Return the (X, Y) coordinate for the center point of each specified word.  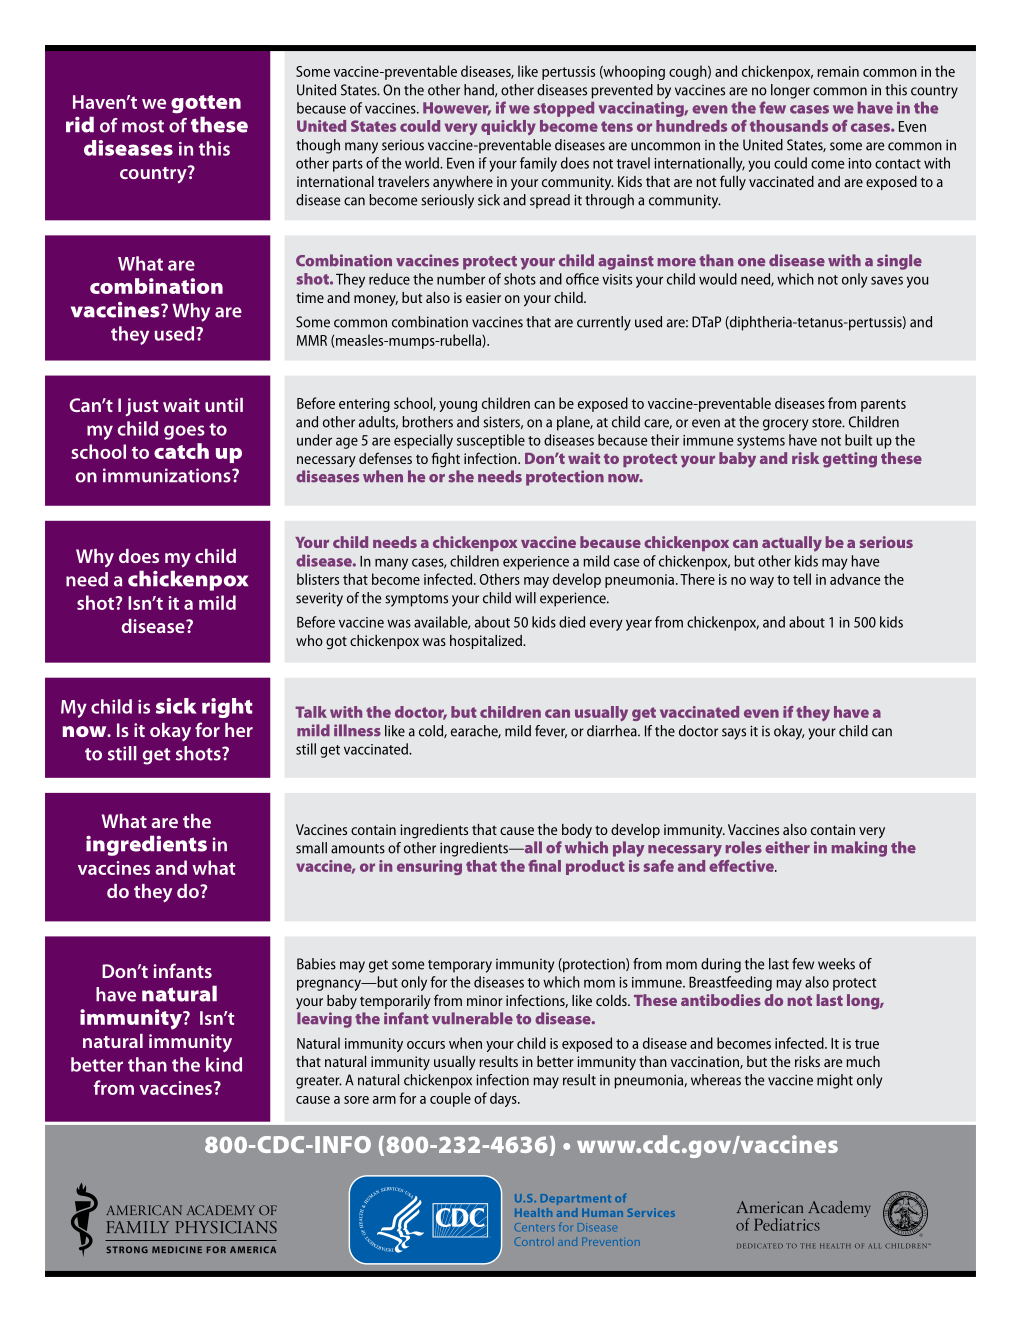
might (835, 1081)
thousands (789, 126)
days (504, 1099)
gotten (206, 104)
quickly (508, 127)
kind (224, 1064)
